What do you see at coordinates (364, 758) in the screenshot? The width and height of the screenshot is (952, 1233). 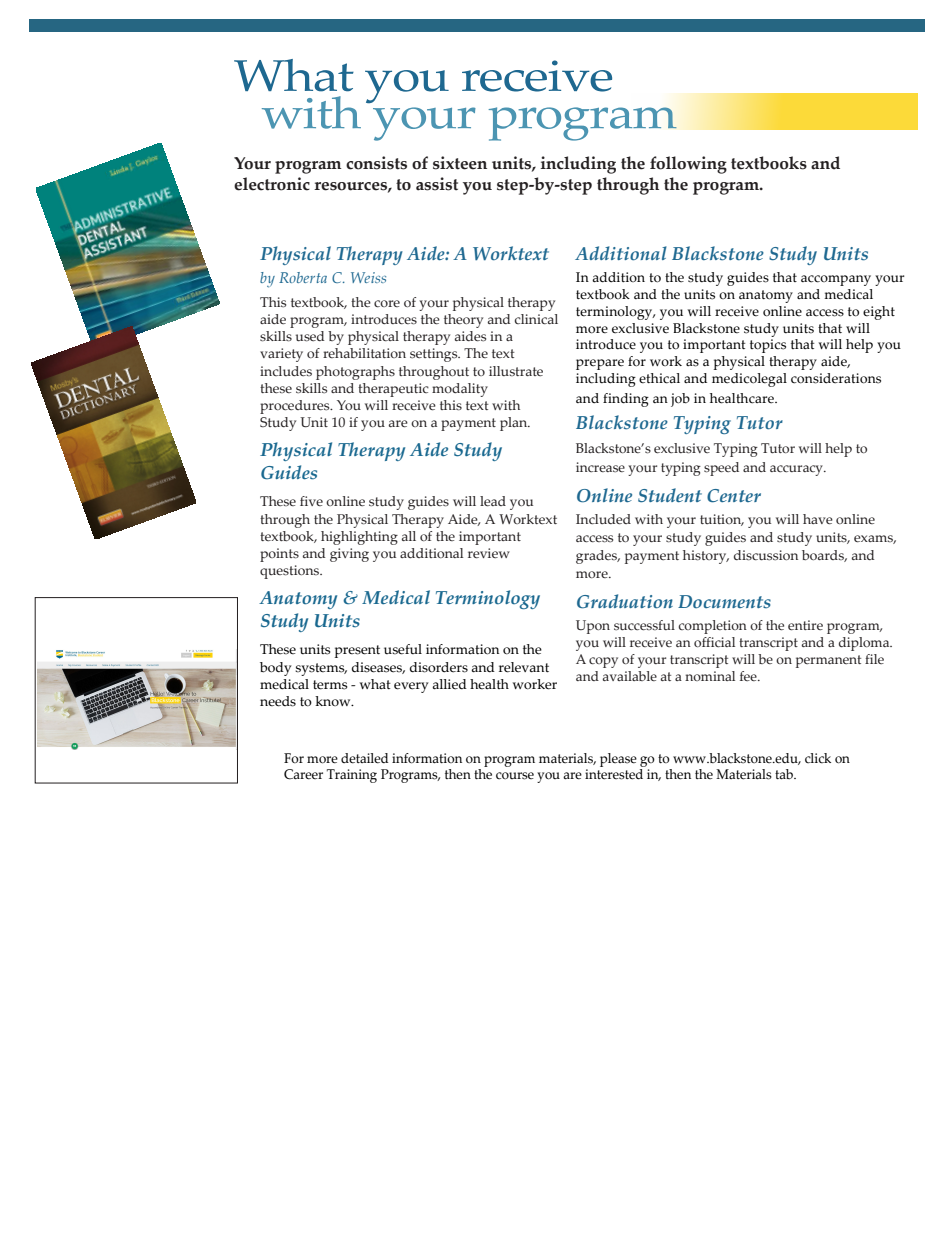 I see `detailed` at bounding box center [364, 758].
